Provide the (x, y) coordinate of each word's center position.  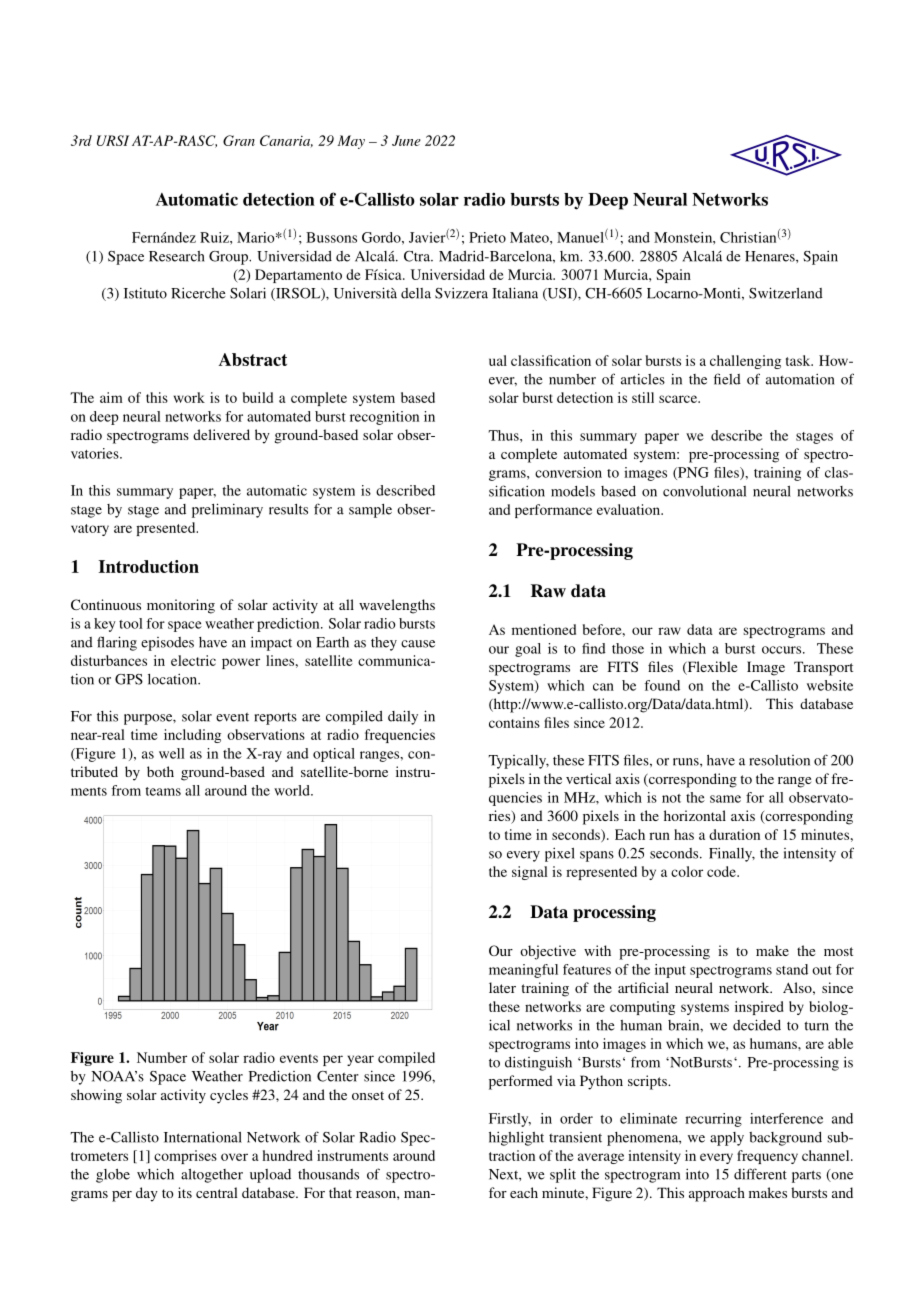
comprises (185, 1157)
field (727, 379)
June (406, 140)
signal (530, 873)
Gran (239, 140)
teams (163, 791)
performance (553, 511)
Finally (732, 855)
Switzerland (786, 293)
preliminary (227, 510)
